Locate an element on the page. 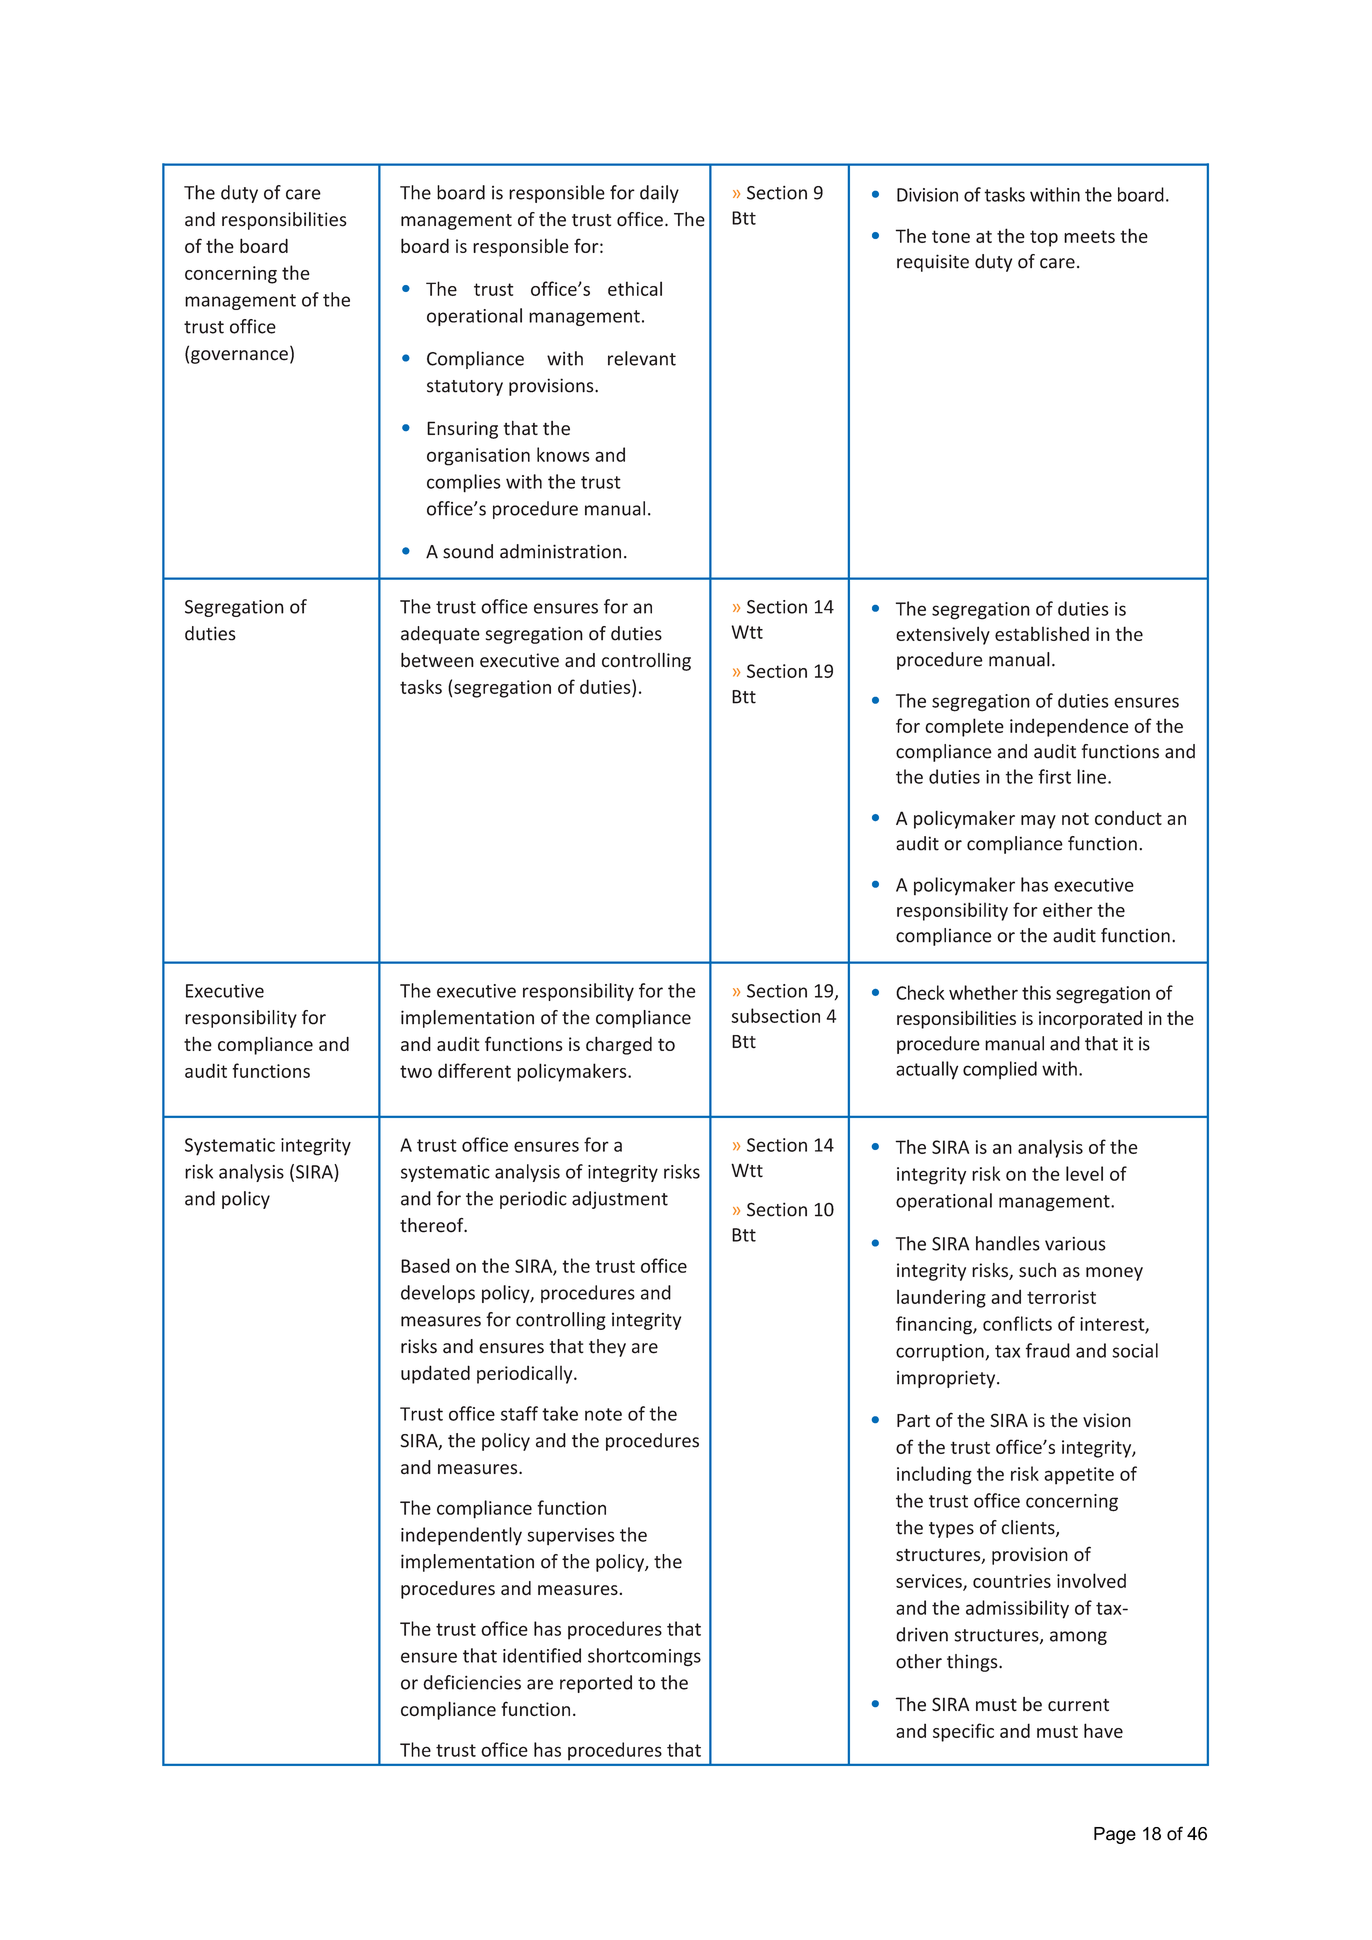 This document has width=1372, height=1940. reported is located at coordinates (596, 1684).
